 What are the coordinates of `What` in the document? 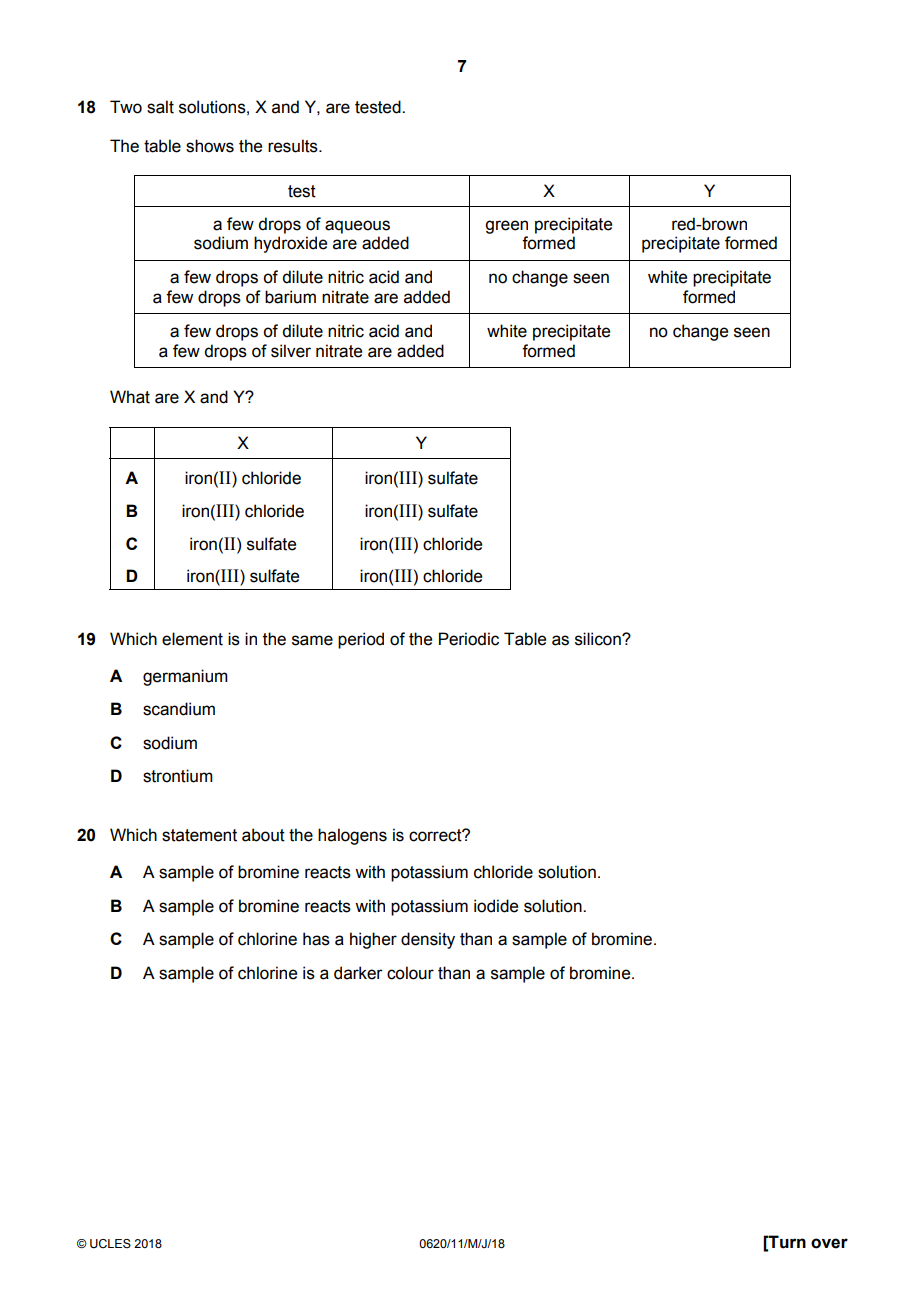 It's located at (130, 397).
